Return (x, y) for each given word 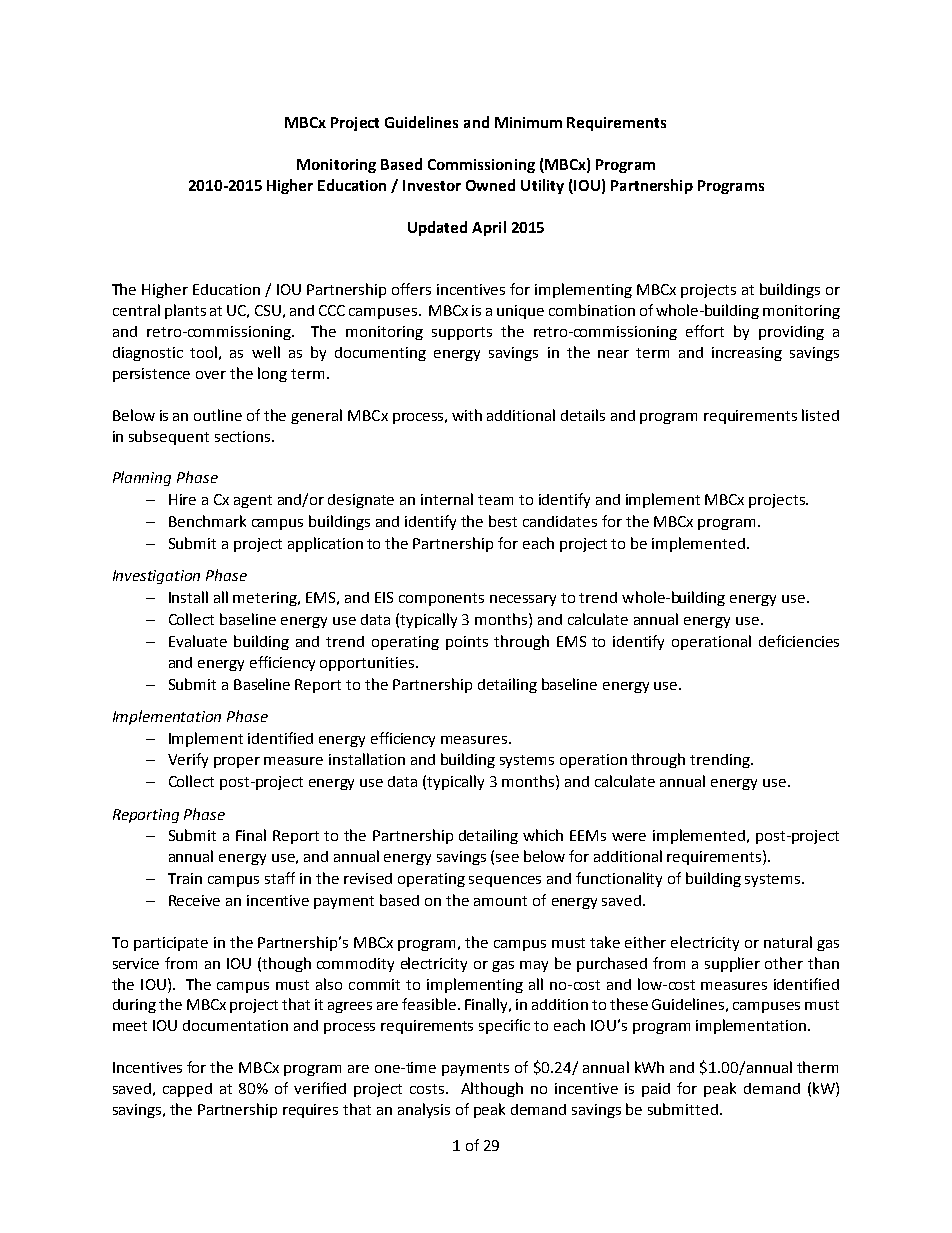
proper (237, 762)
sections (242, 436)
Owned (490, 185)
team (495, 500)
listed (820, 415)
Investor (432, 185)
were (629, 837)
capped (187, 1090)
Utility (542, 186)
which (543, 835)
